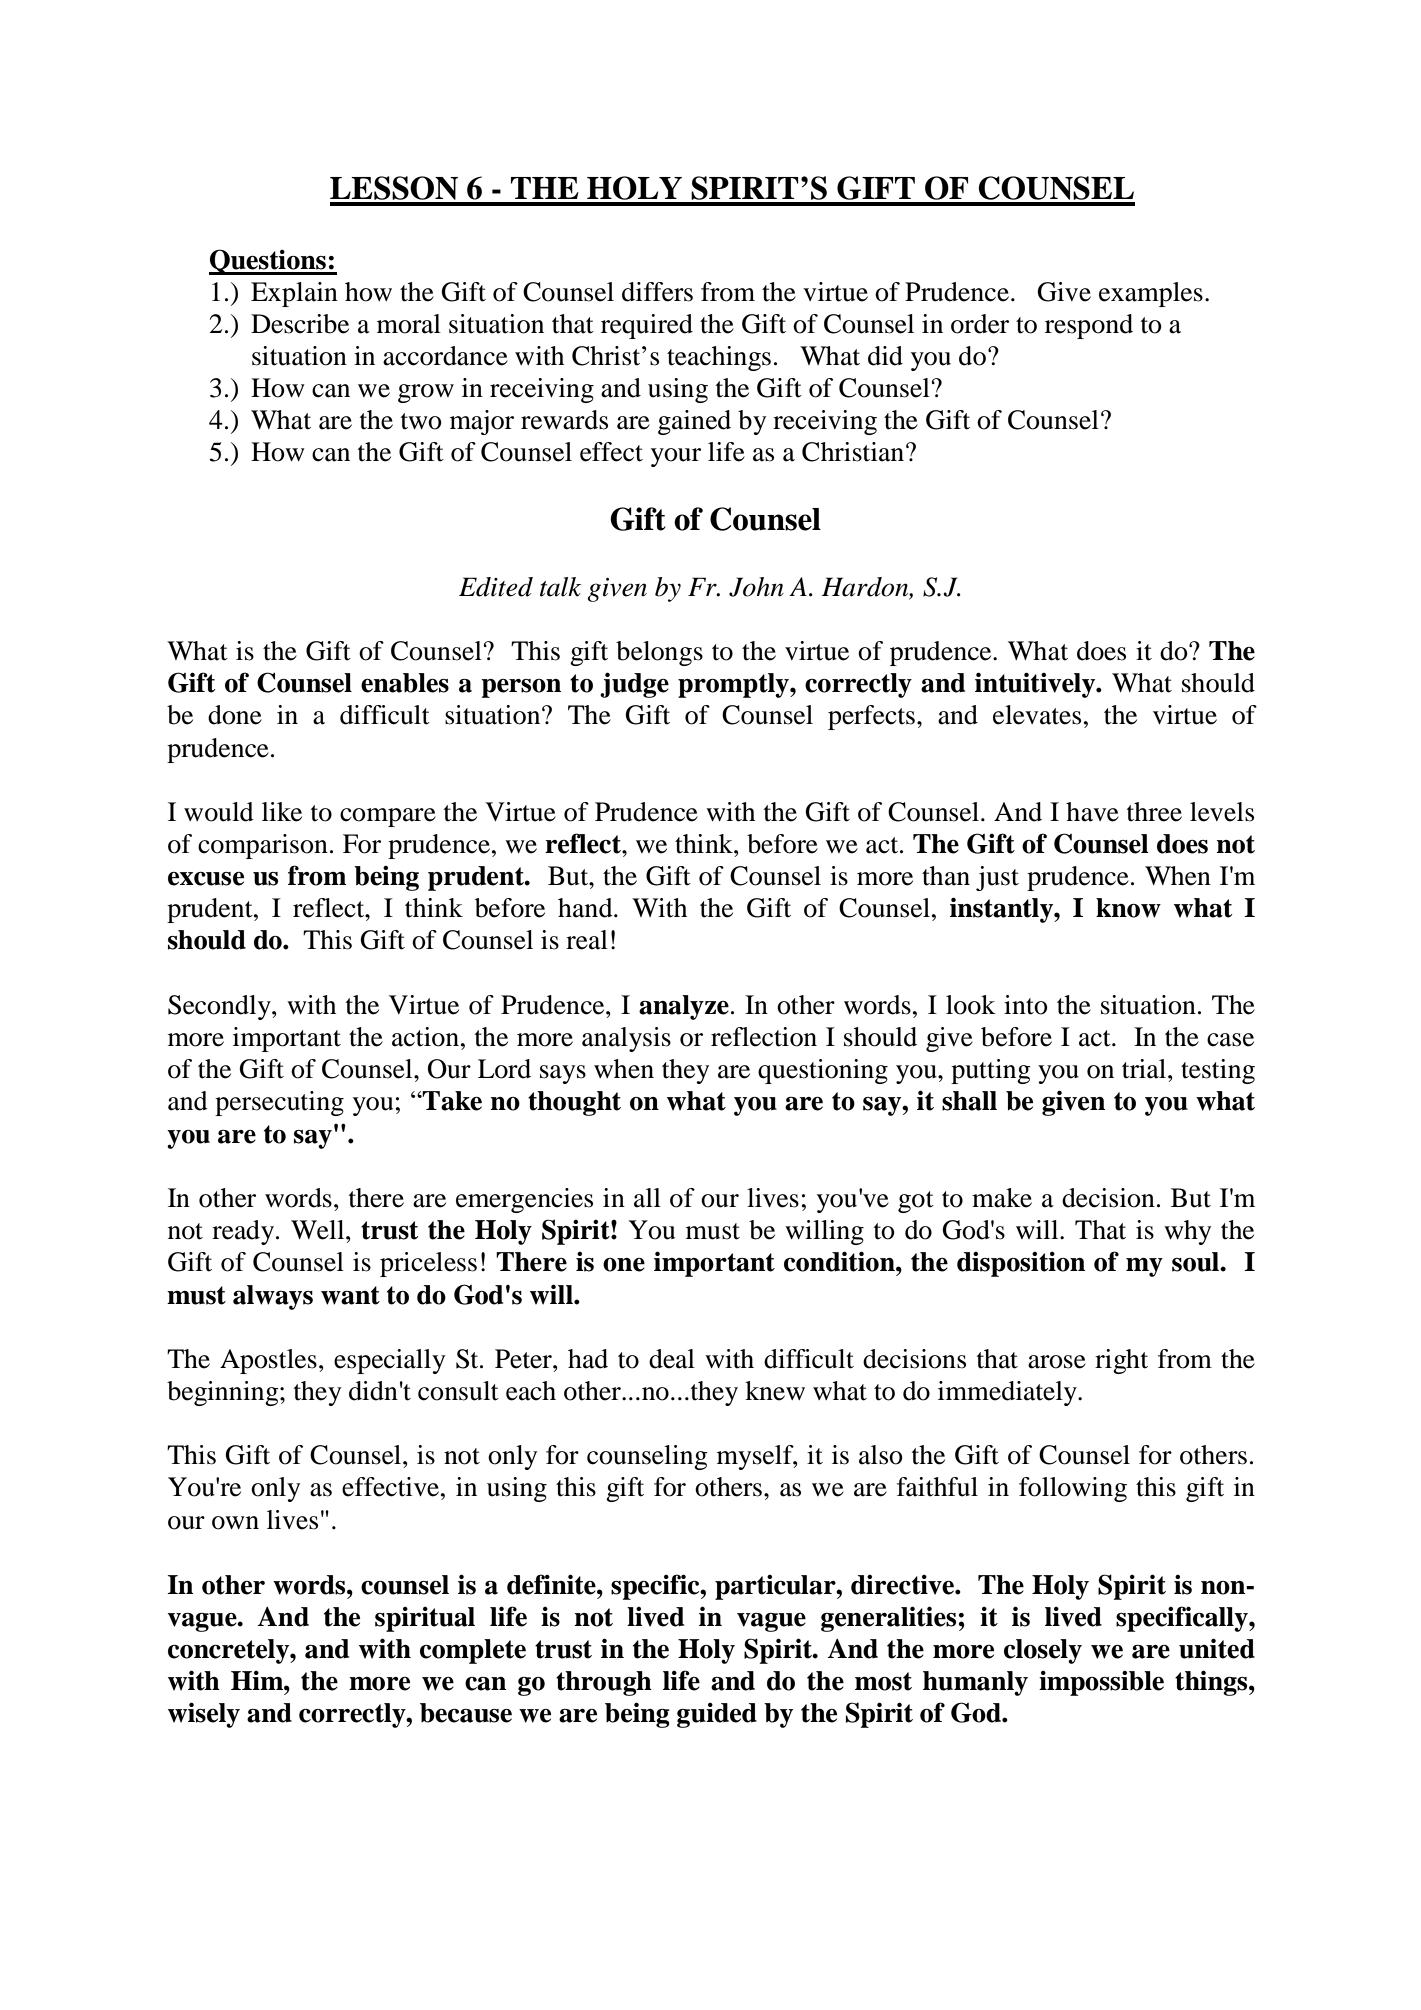 The image size is (1421, 2010). I want to click on respond, so click(1089, 326).
